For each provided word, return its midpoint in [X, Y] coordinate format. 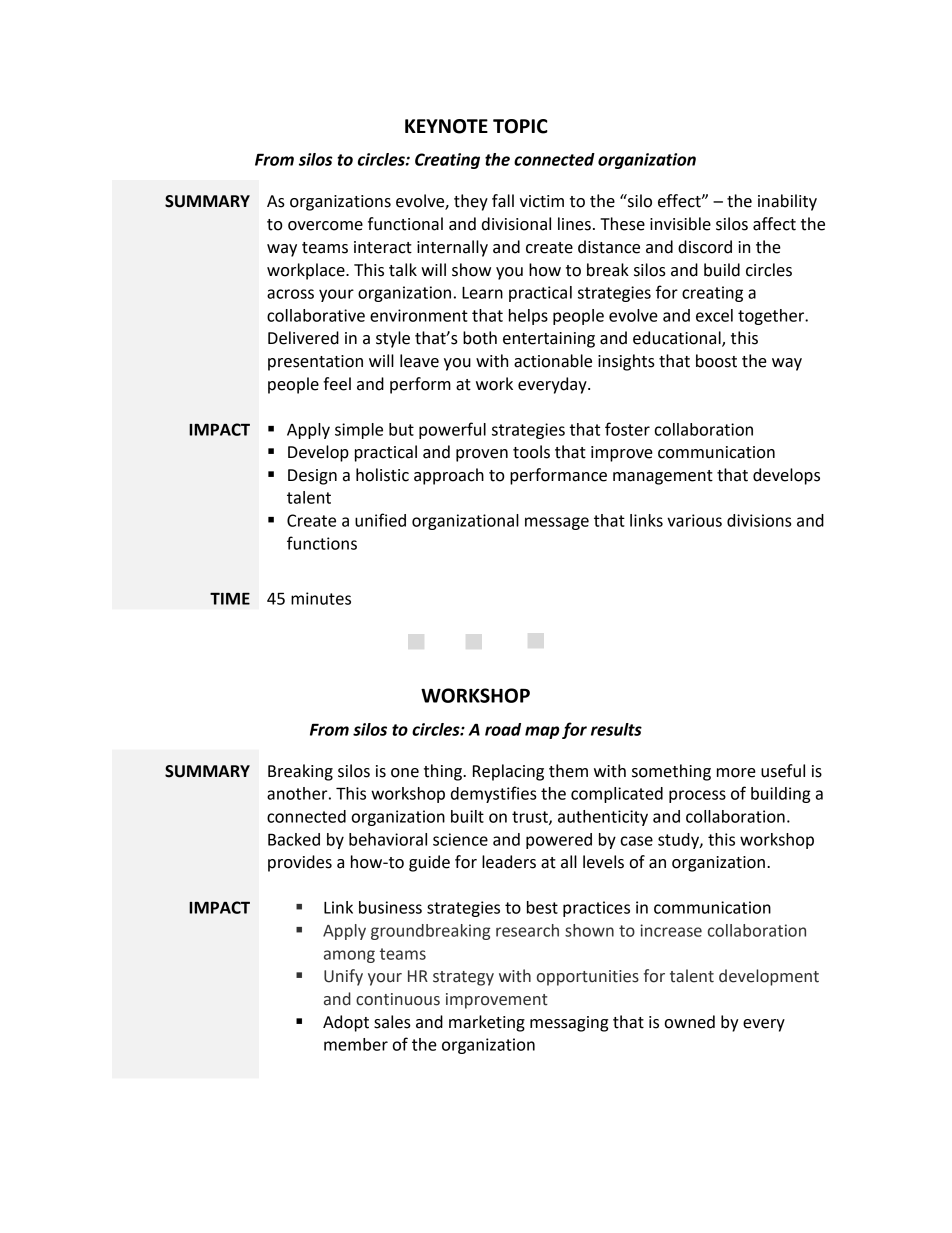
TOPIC [520, 126]
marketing [487, 1023]
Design [312, 477]
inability [787, 202]
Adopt [346, 1023]
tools [531, 452]
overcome [325, 226]
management [663, 477]
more [736, 773]
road [503, 729]
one [405, 773]
